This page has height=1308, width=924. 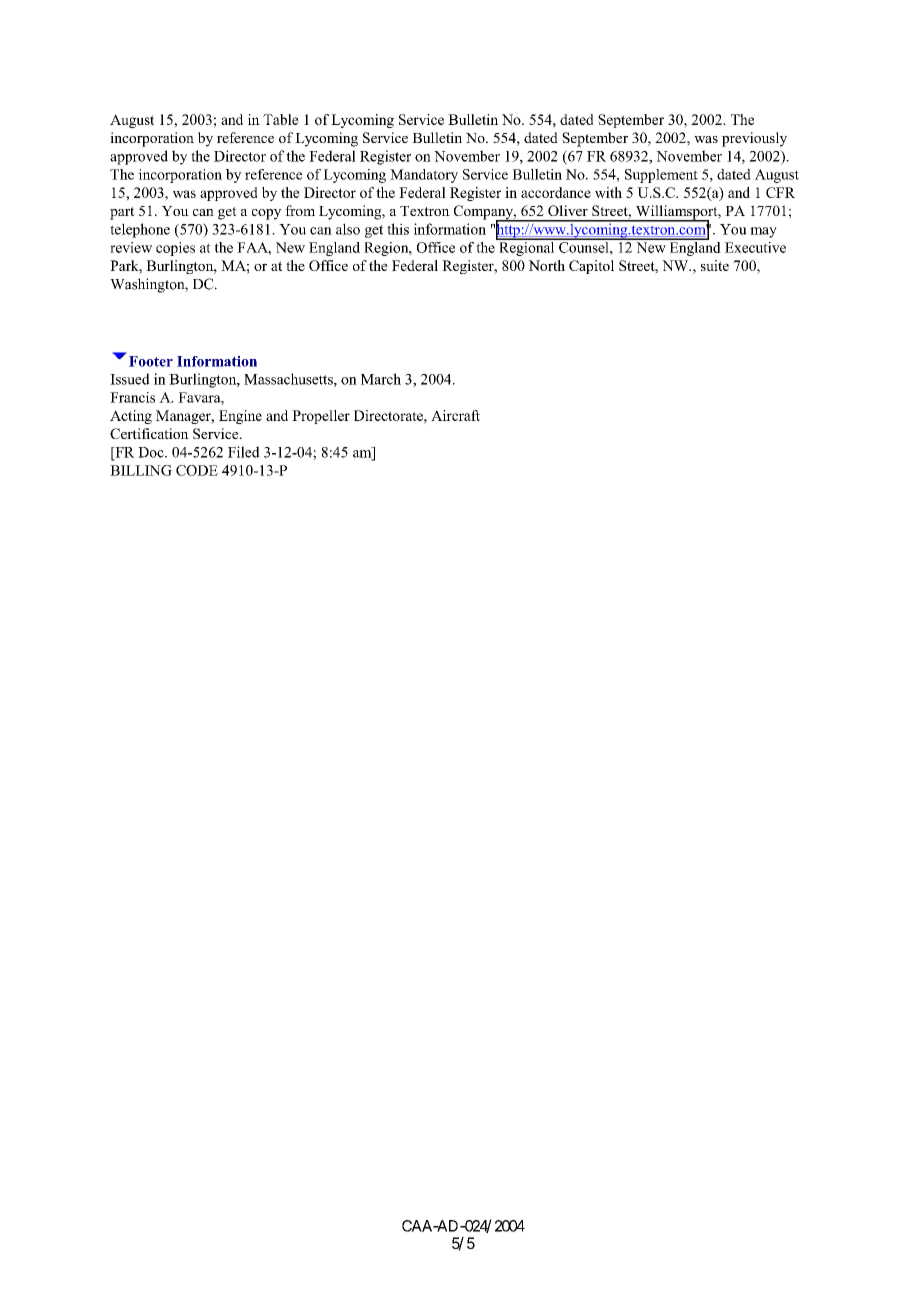 I want to click on CODE, so click(x=197, y=470).
